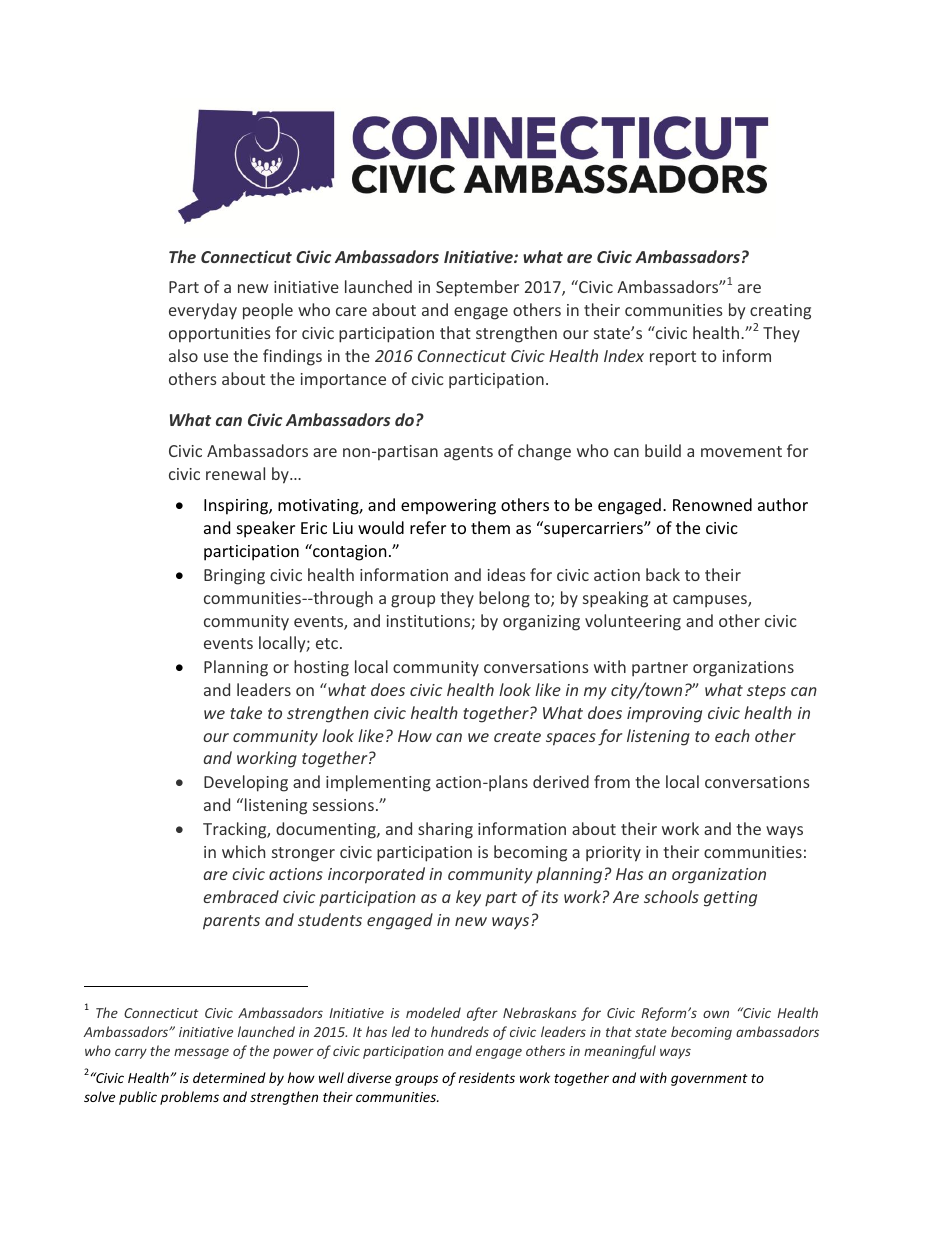  I want to click on priority, so click(613, 854).
